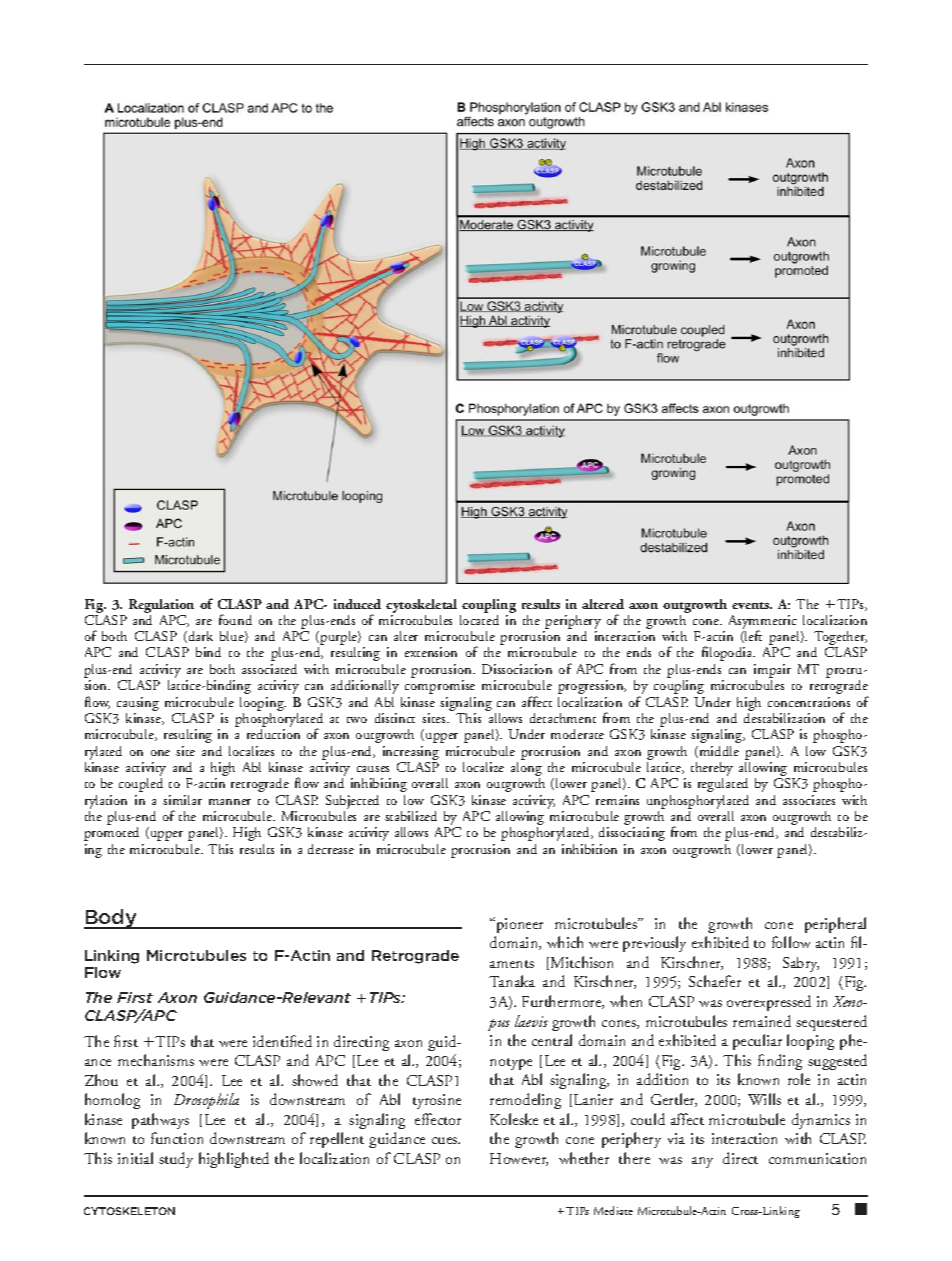 Image resolution: width=952 pixels, height=1261 pixels. I want to click on similar, so click(182, 800).
